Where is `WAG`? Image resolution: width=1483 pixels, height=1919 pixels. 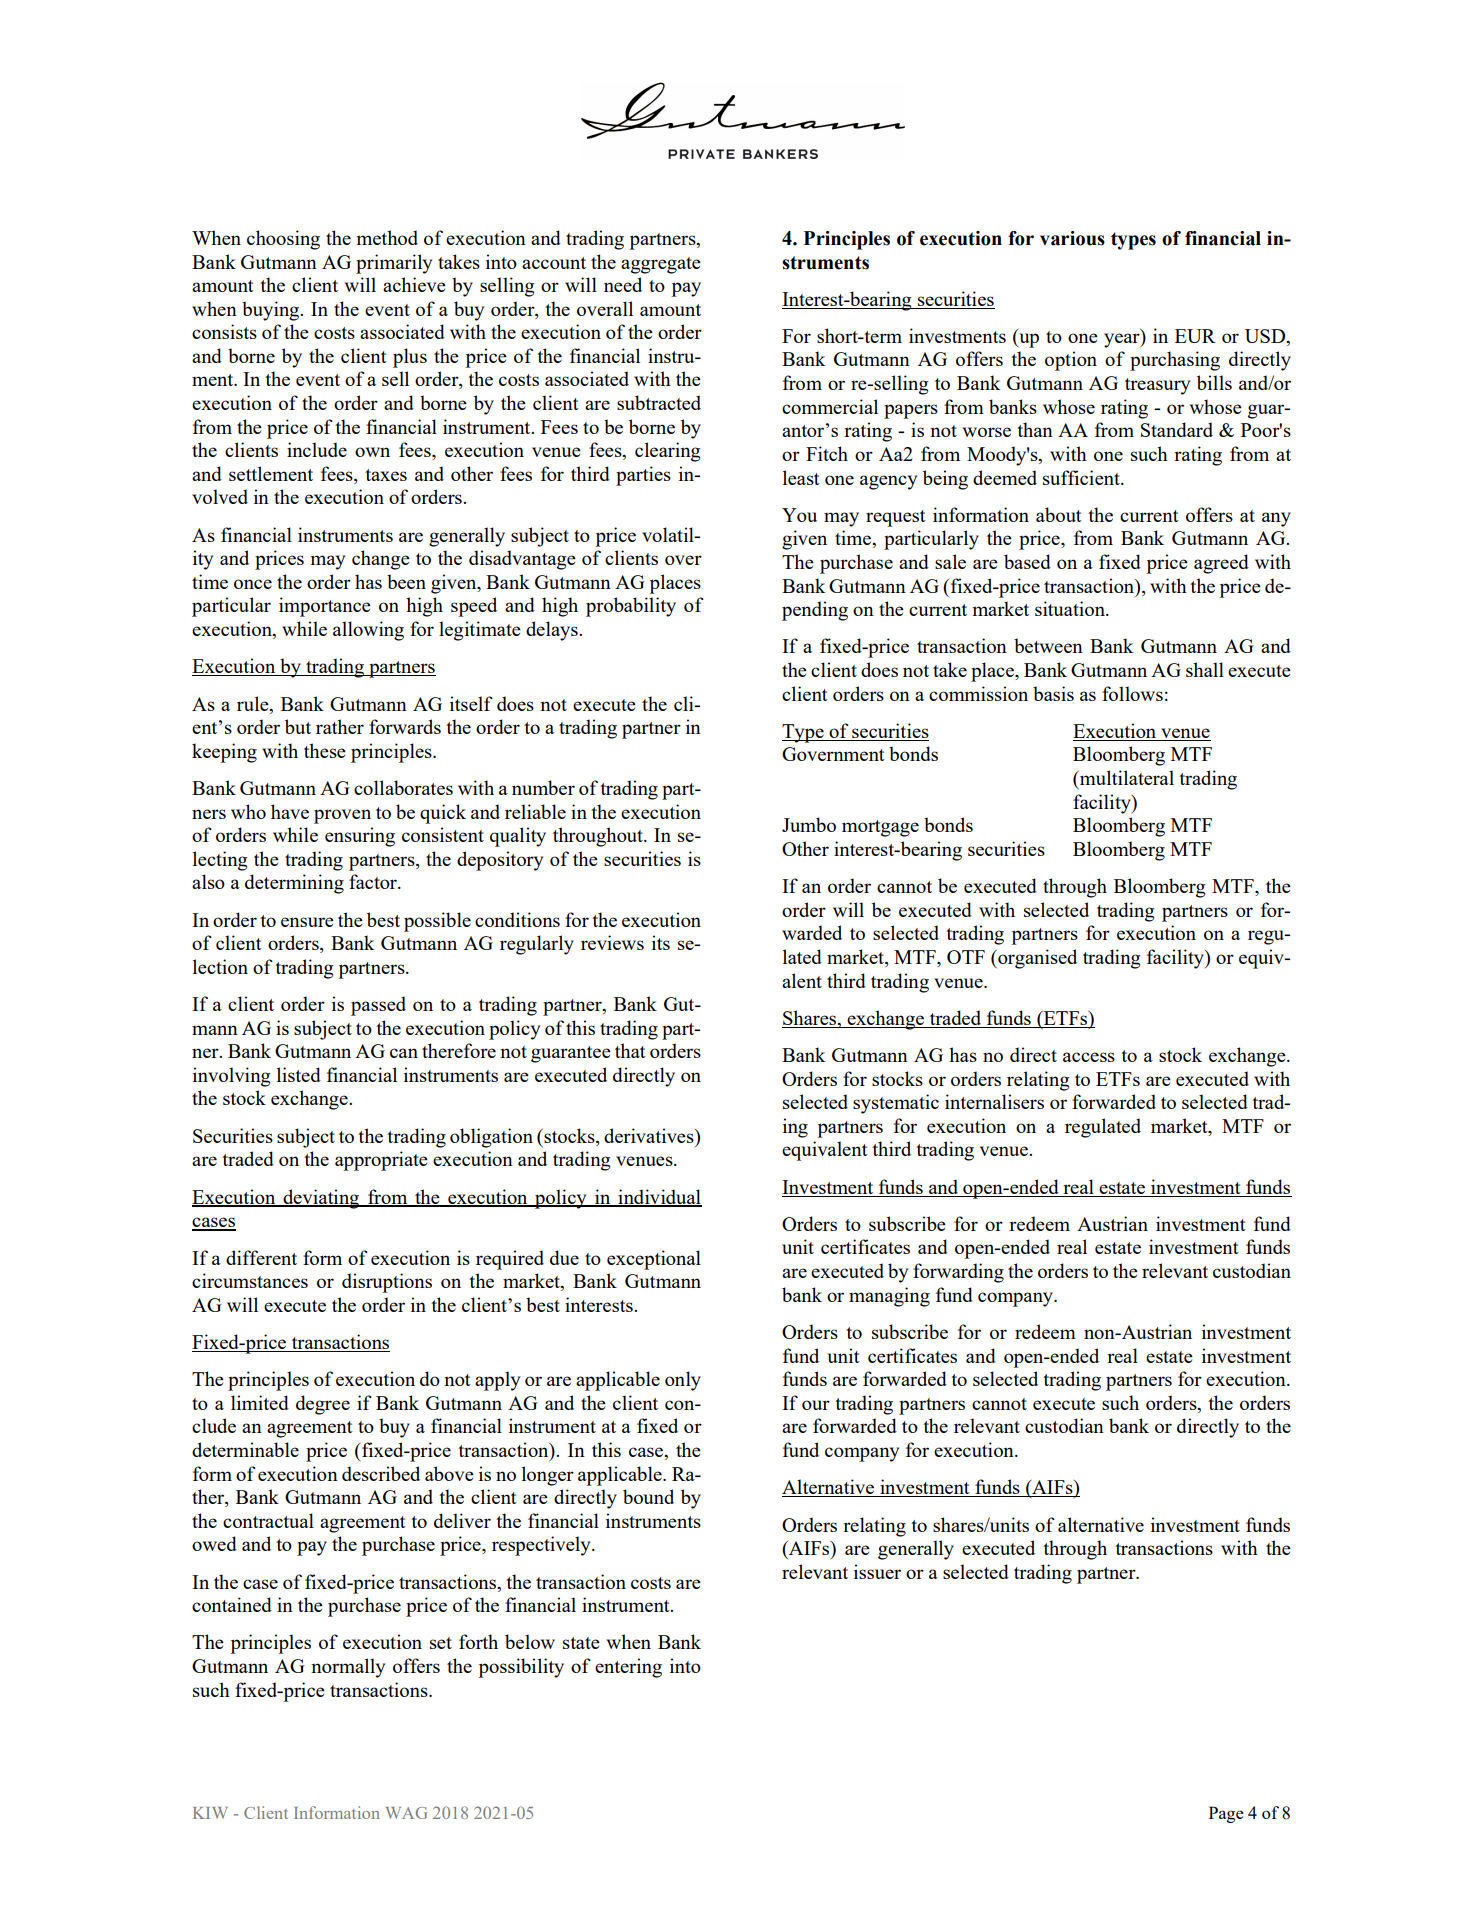
WAG is located at coordinates (406, 1813).
